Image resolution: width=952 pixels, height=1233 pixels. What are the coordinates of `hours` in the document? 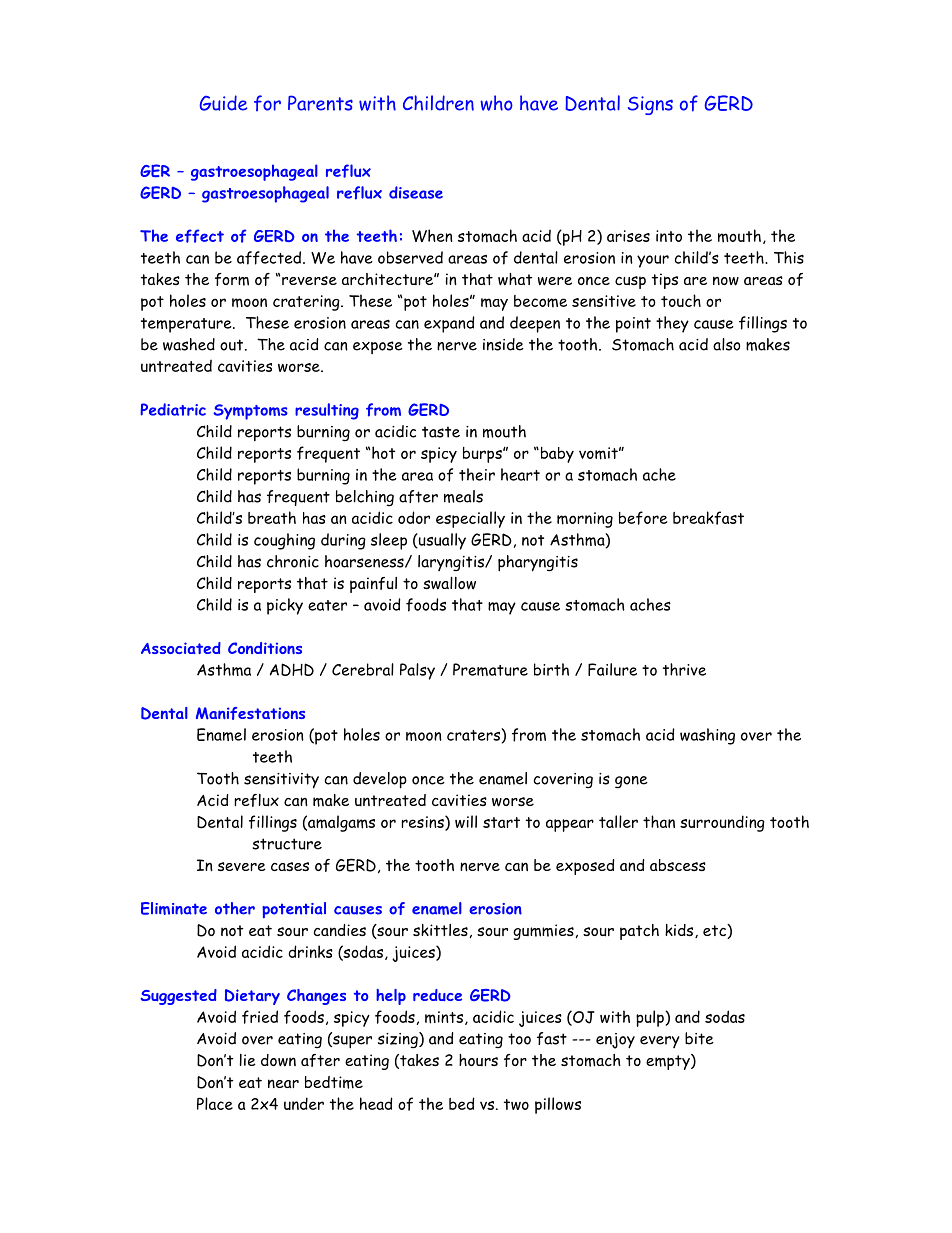 It's located at (478, 1060).
